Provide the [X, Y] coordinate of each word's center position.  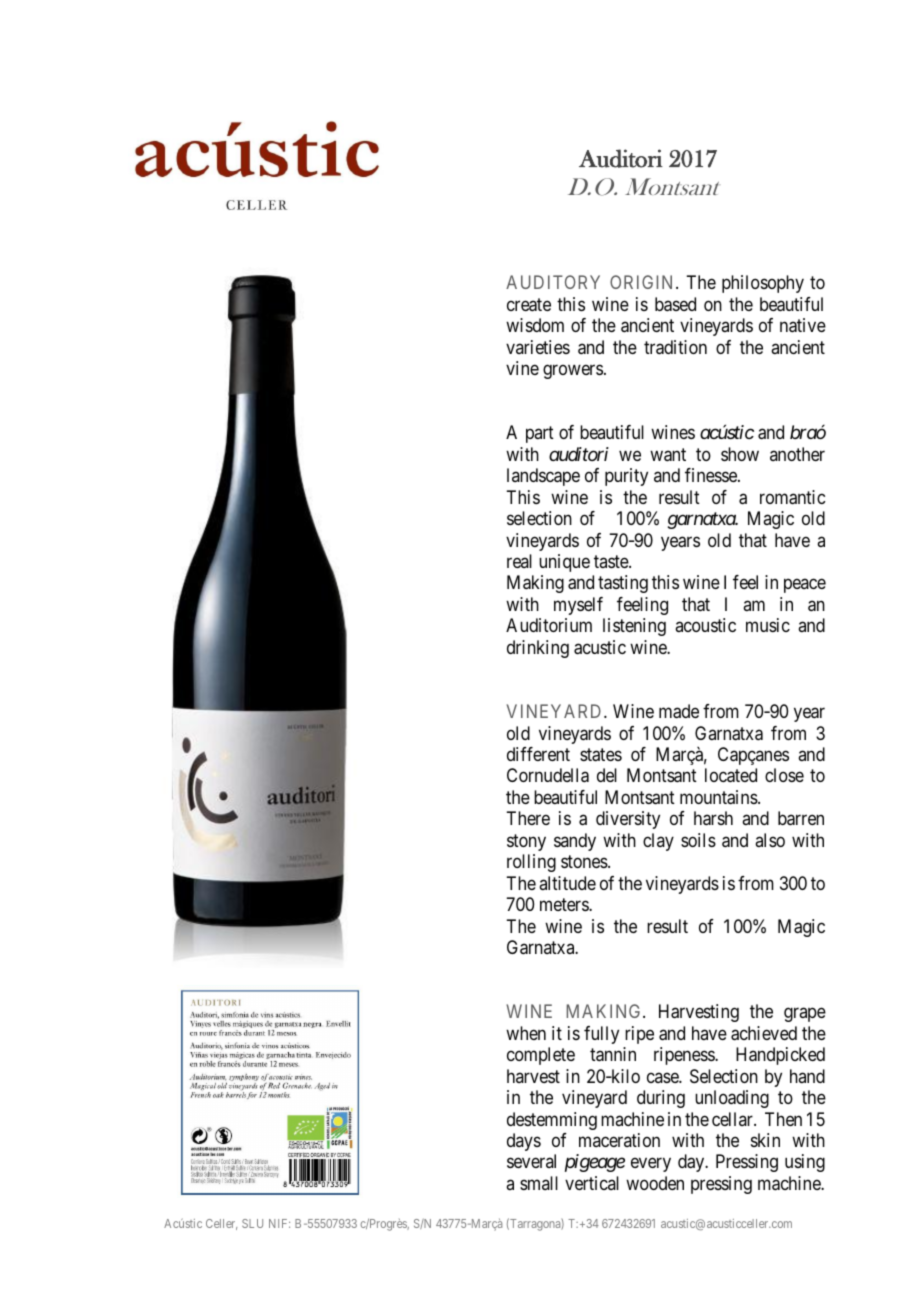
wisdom [535, 325]
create [529, 305]
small [539, 1183]
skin [765, 1140]
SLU [252, 1223]
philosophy [763, 284]
